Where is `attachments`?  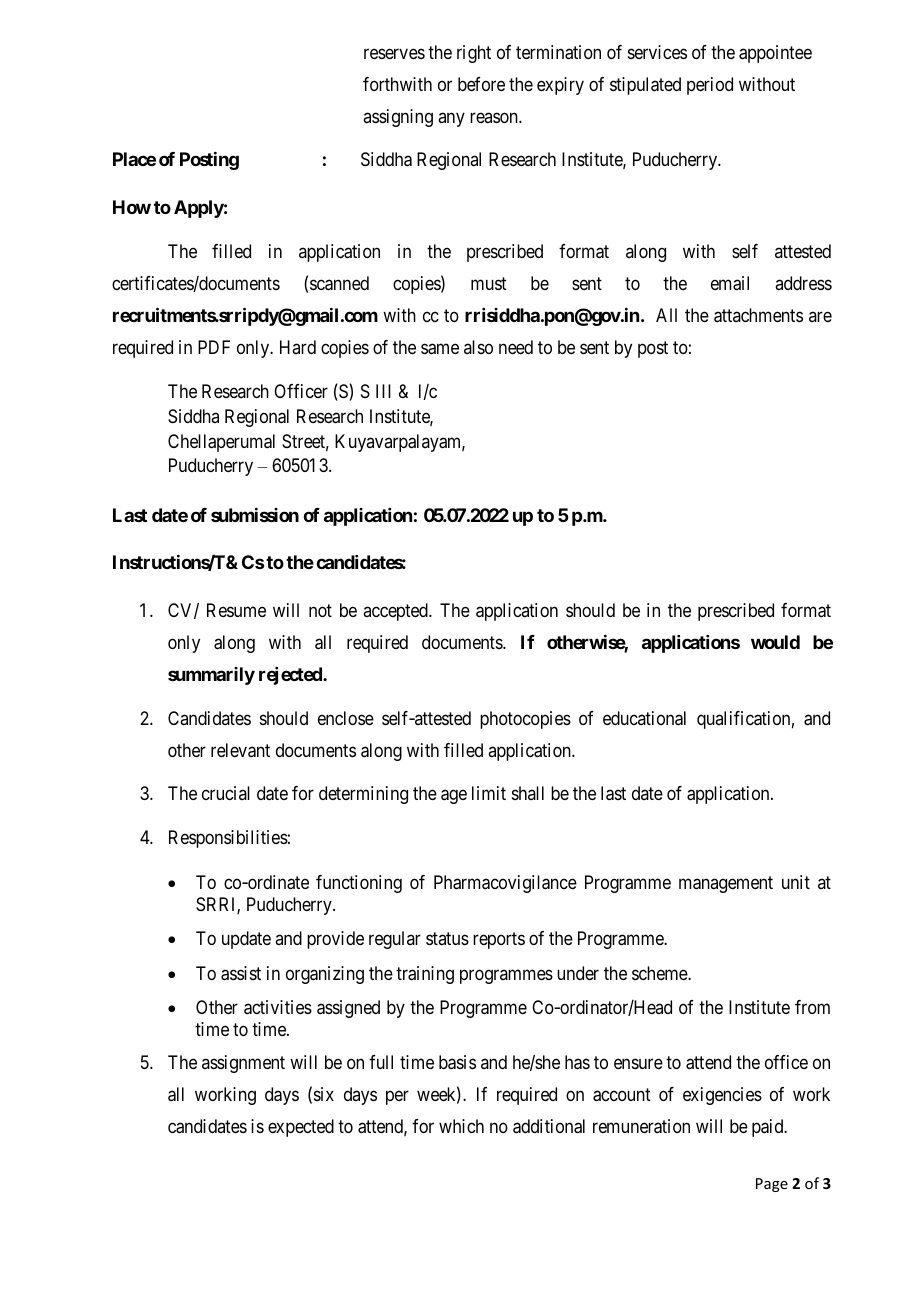 attachments is located at coordinates (758, 315).
